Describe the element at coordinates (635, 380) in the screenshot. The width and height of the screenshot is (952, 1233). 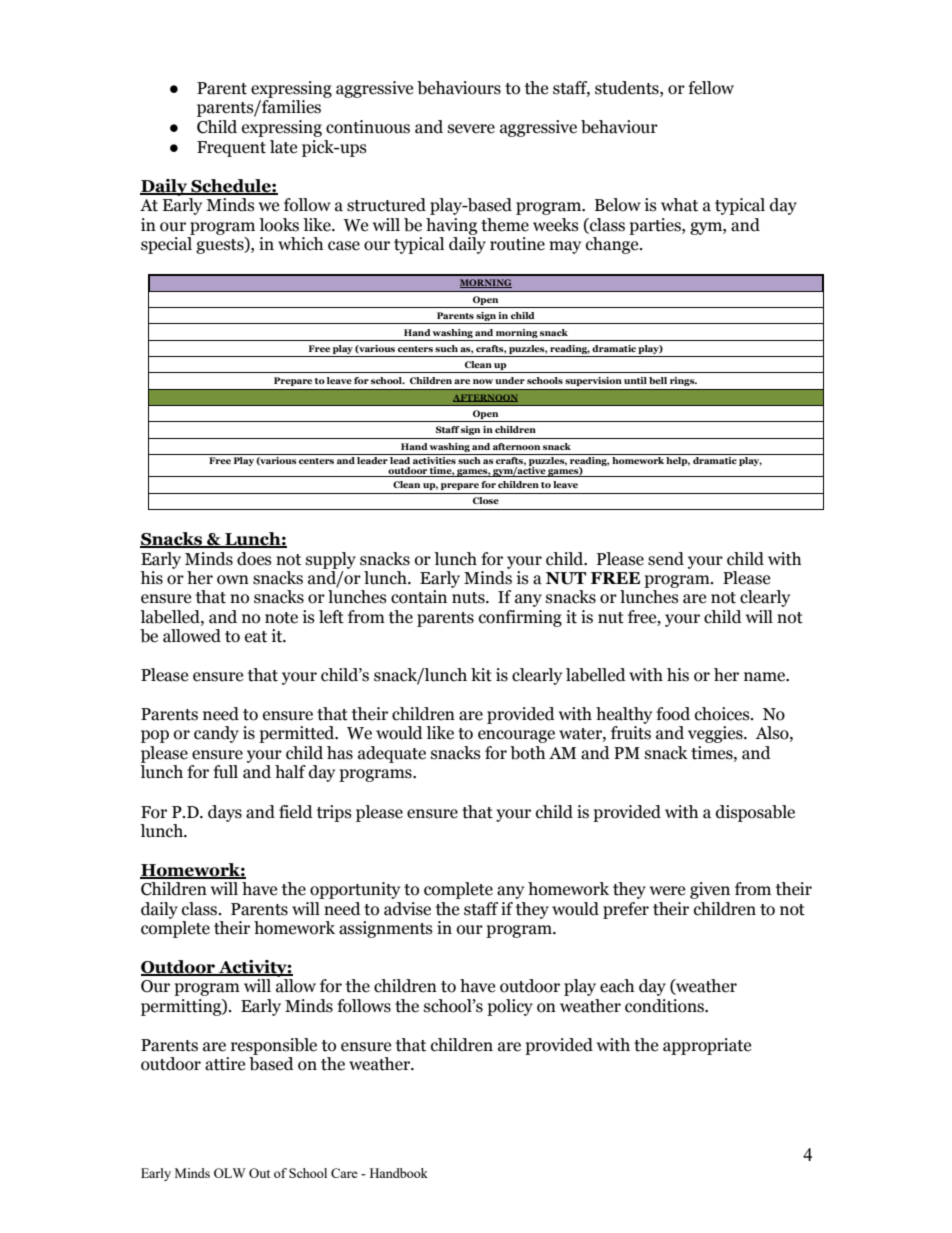
I see `until` at that location.
